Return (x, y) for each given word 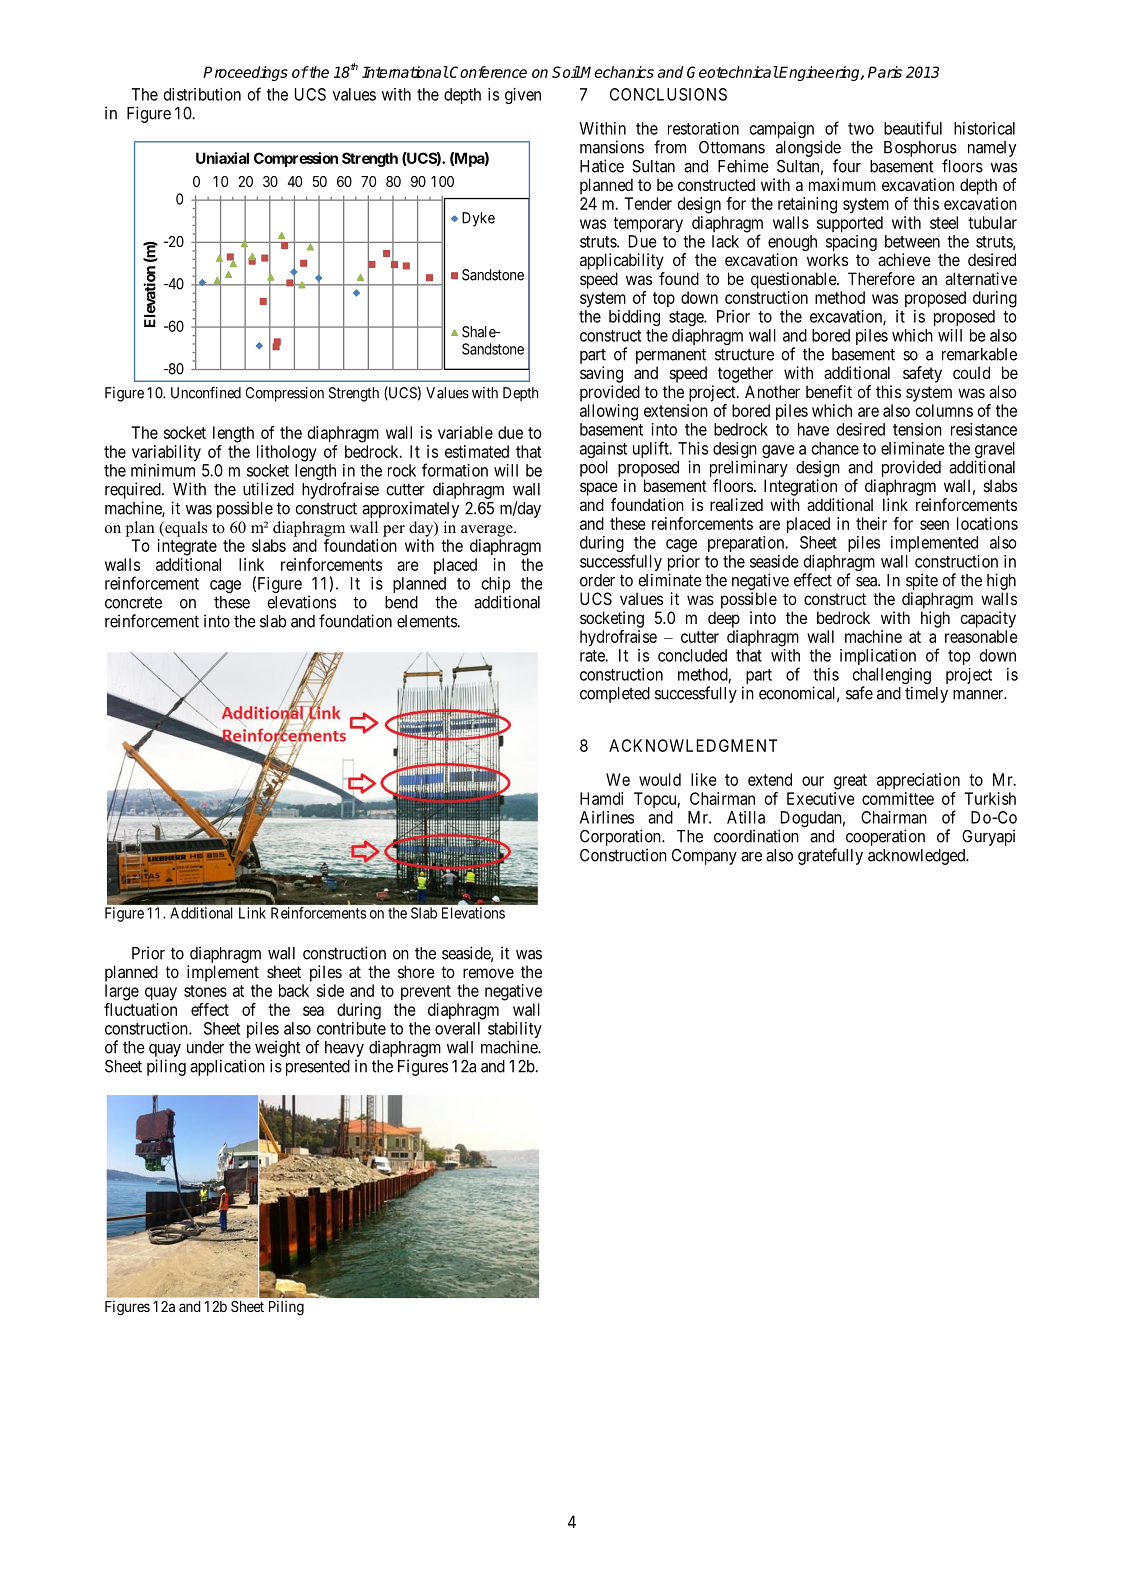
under (205, 1047)
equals (185, 529)
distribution (202, 94)
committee (898, 798)
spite (922, 581)
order (597, 580)
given (523, 96)
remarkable (979, 354)
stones (205, 991)
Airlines (607, 817)
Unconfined (206, 392)
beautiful (913, 128)
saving (601, 374)
